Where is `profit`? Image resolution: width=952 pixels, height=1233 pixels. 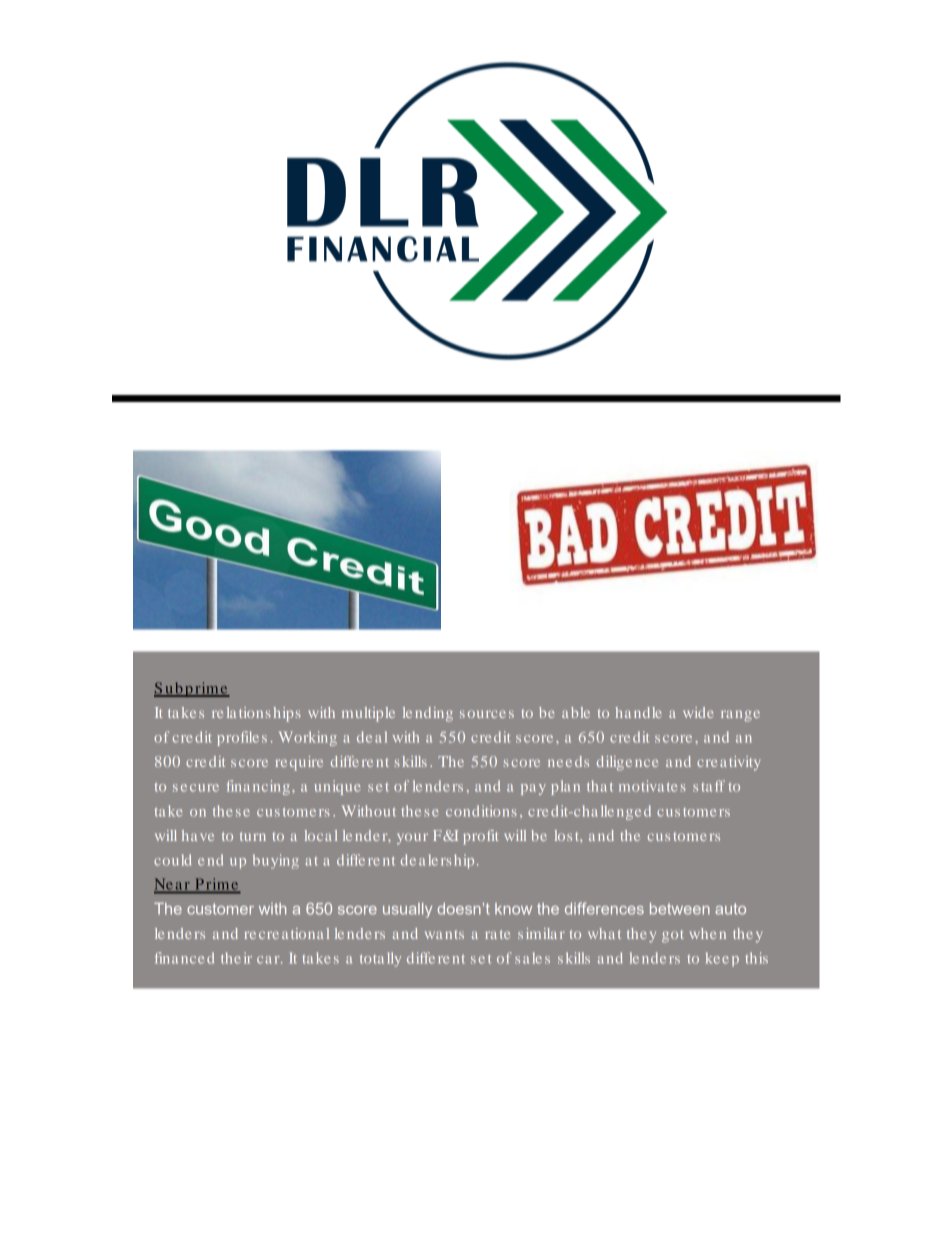 profit is located at coordinates (481, 837).
